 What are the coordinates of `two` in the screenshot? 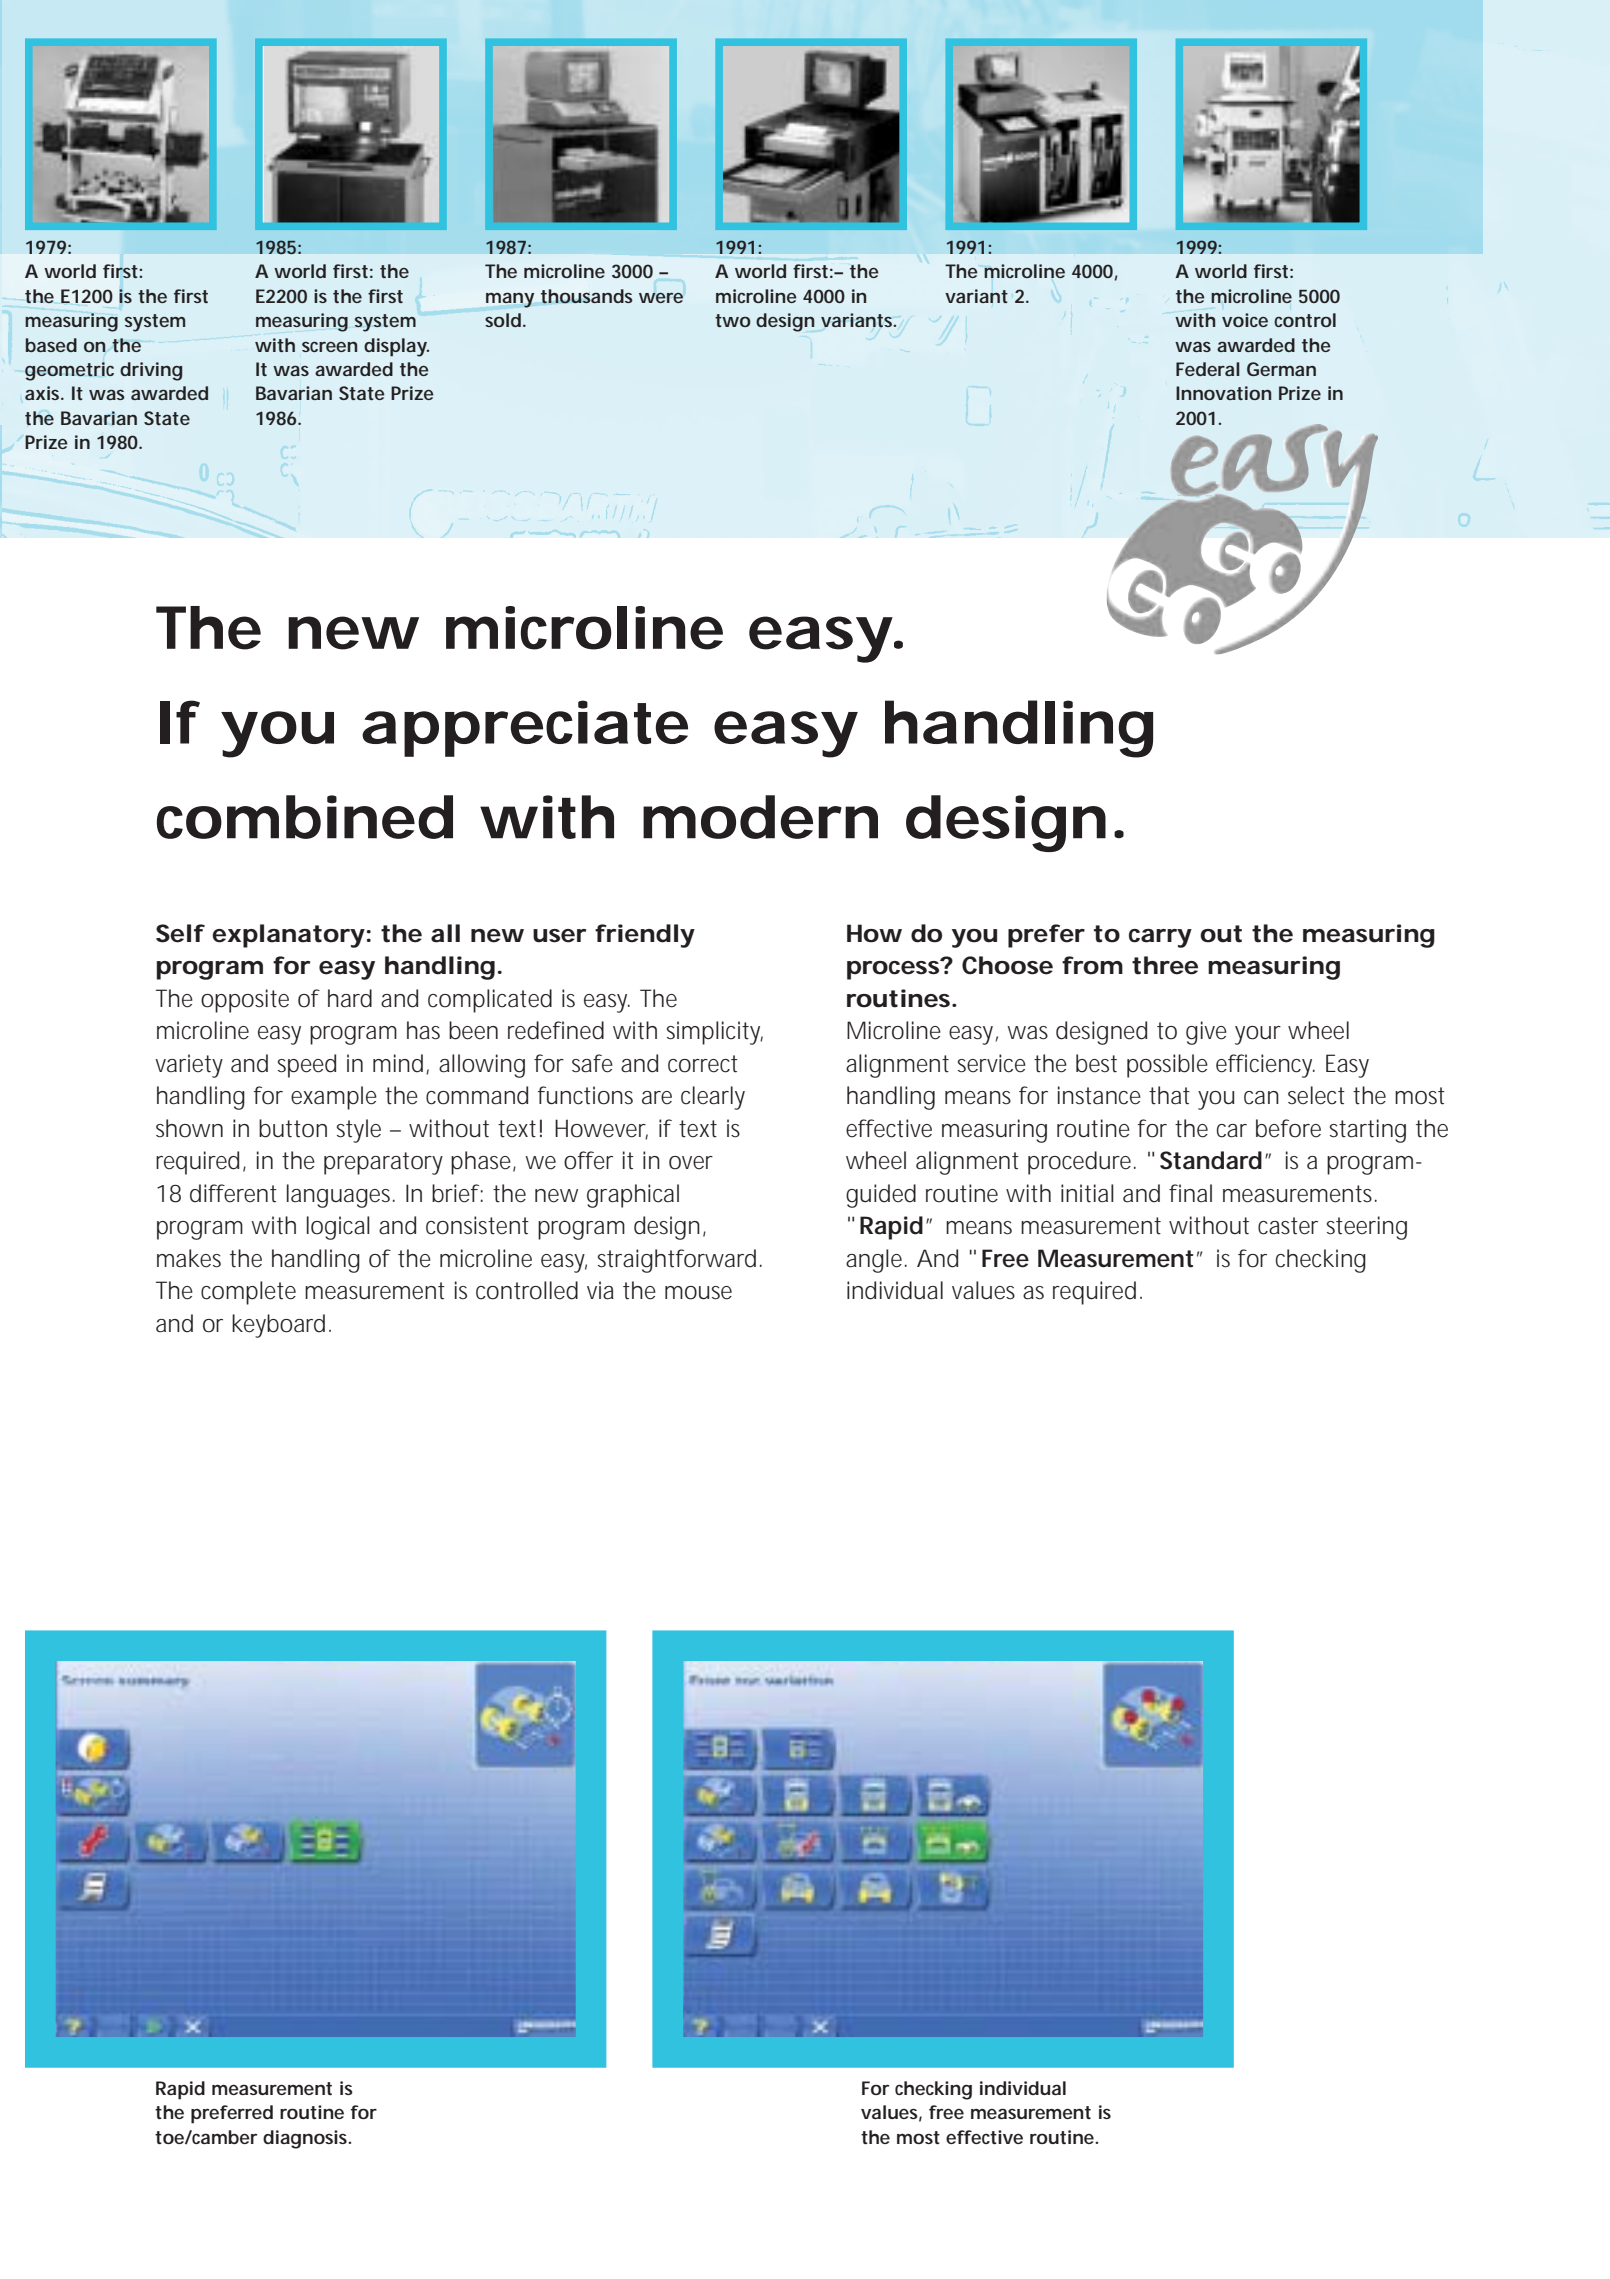 It's located at (733, 320).
